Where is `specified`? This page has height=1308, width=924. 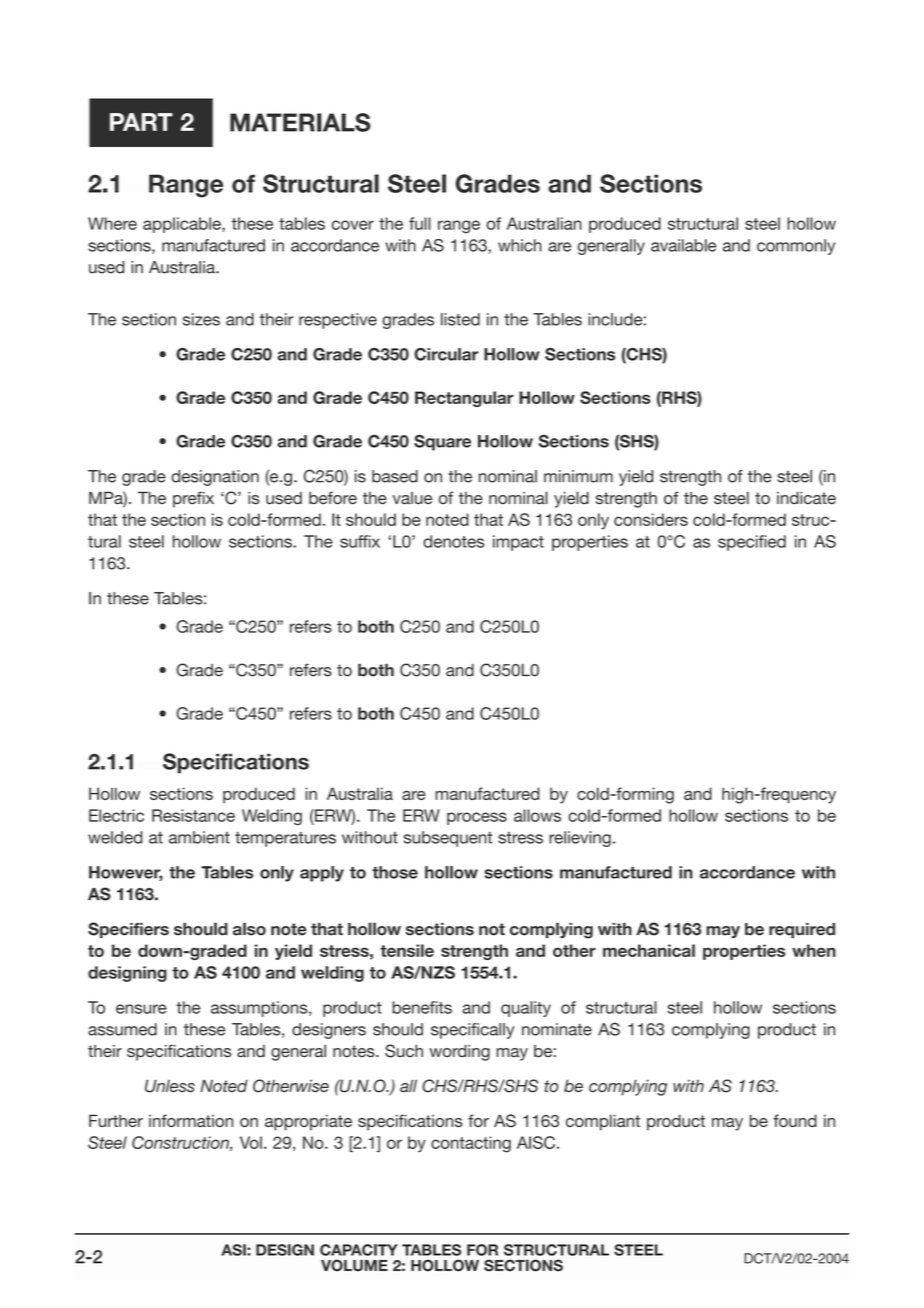
specified is located at coordinates (752, 543).
